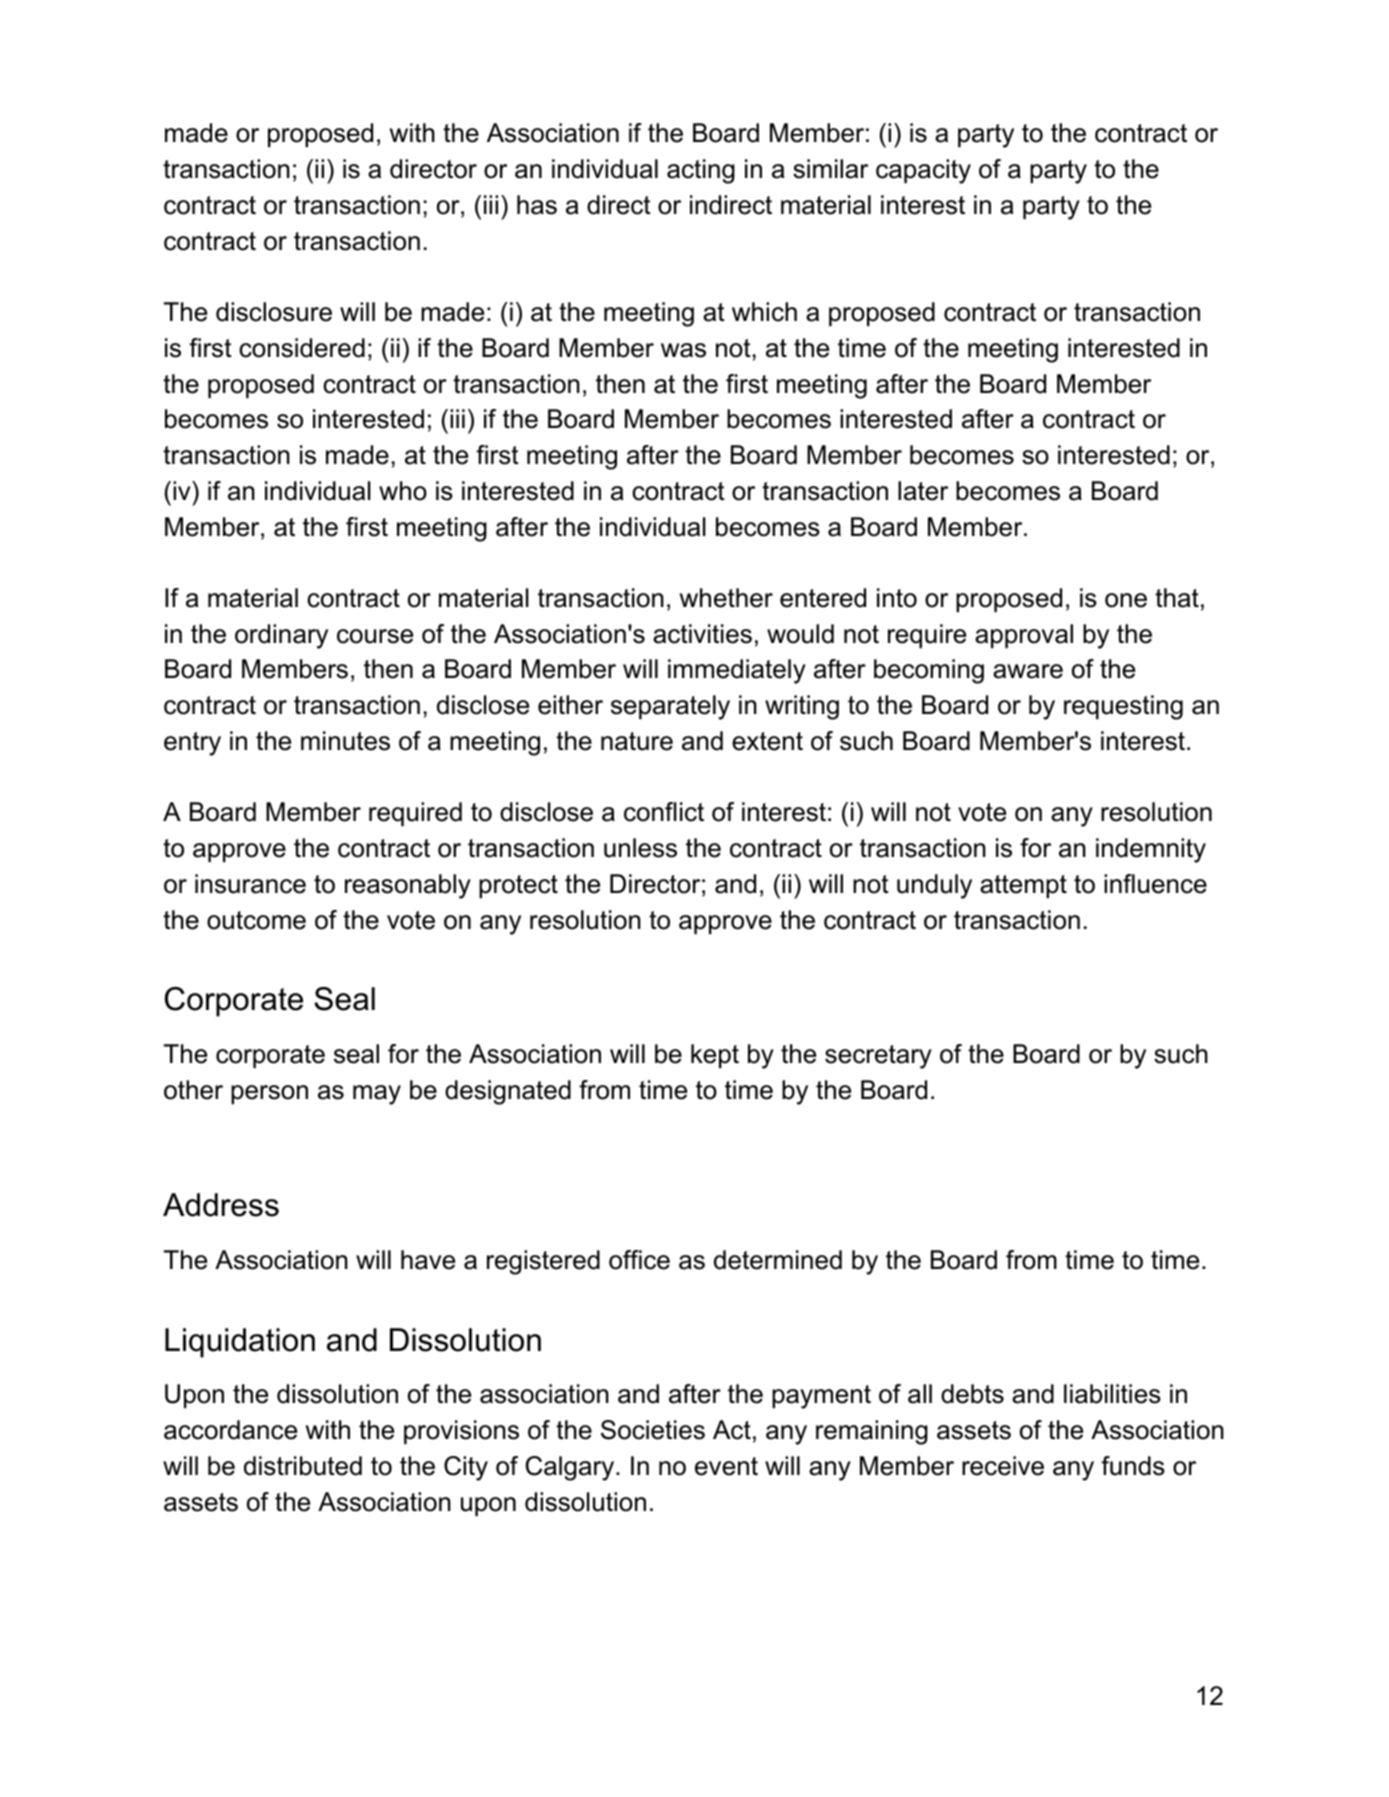  Describe the element at coordinates (830, 169) in the document. I see `similar` at that location.
